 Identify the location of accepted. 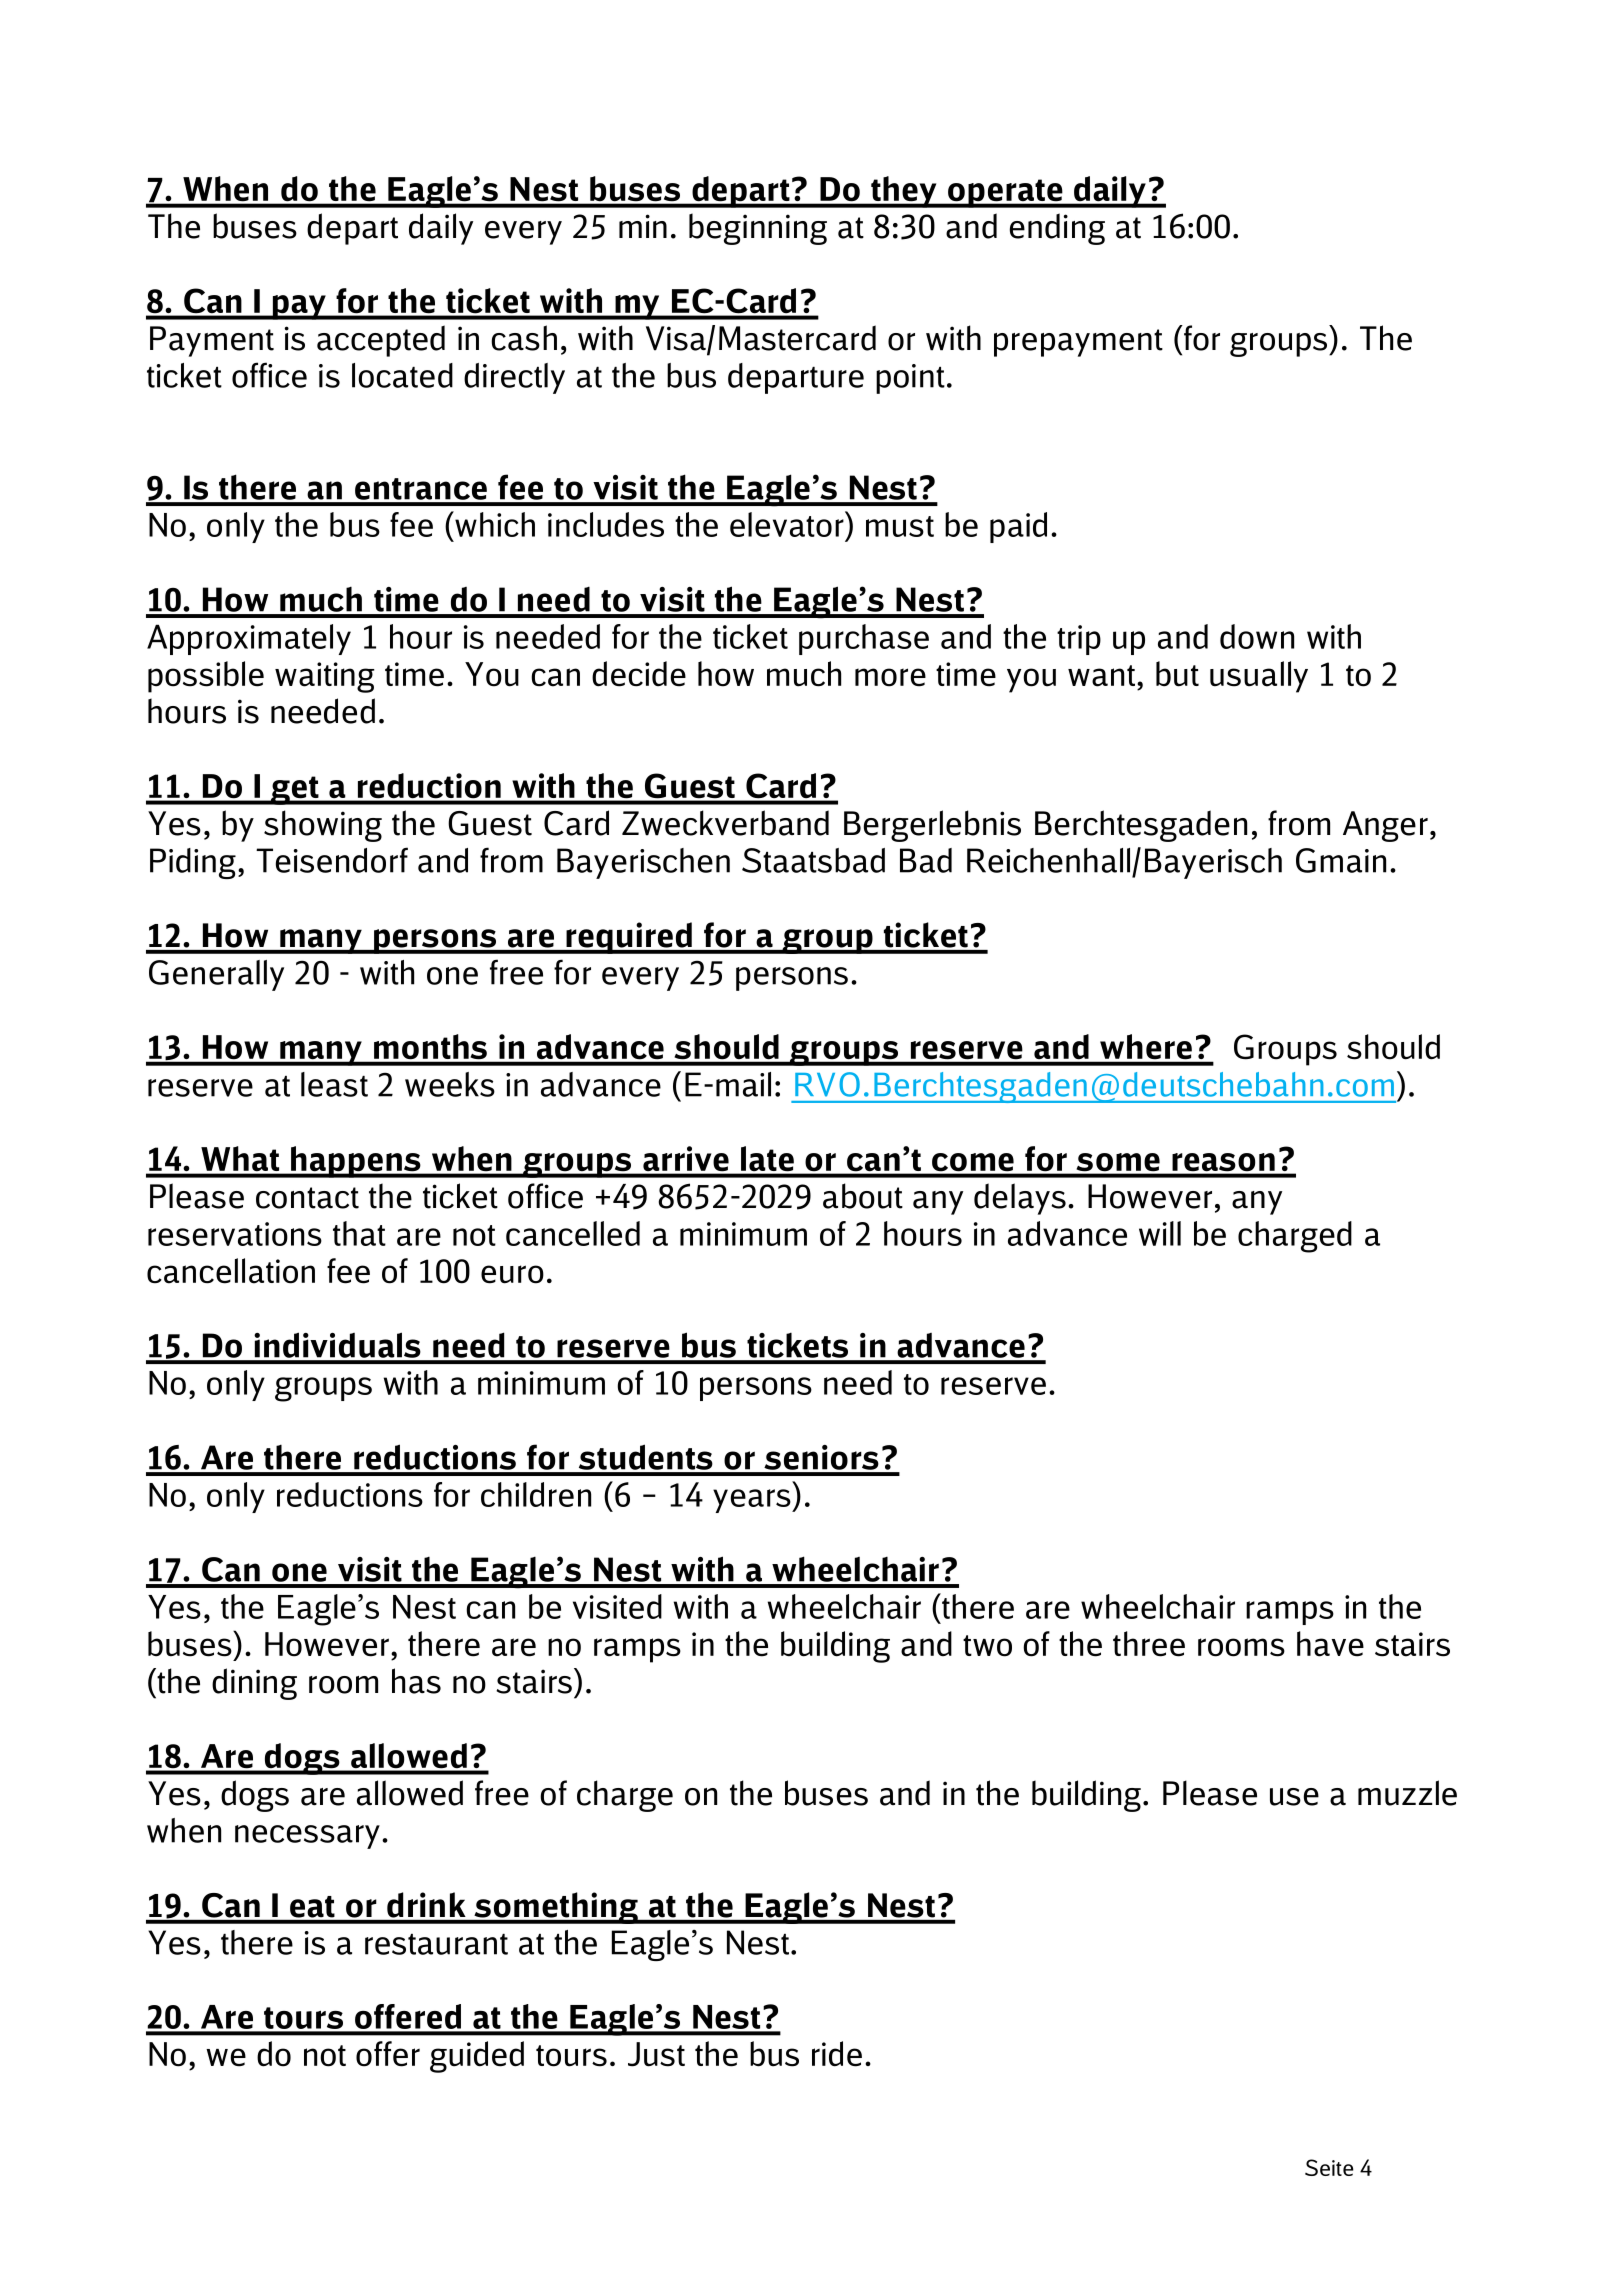
(381, 341).
